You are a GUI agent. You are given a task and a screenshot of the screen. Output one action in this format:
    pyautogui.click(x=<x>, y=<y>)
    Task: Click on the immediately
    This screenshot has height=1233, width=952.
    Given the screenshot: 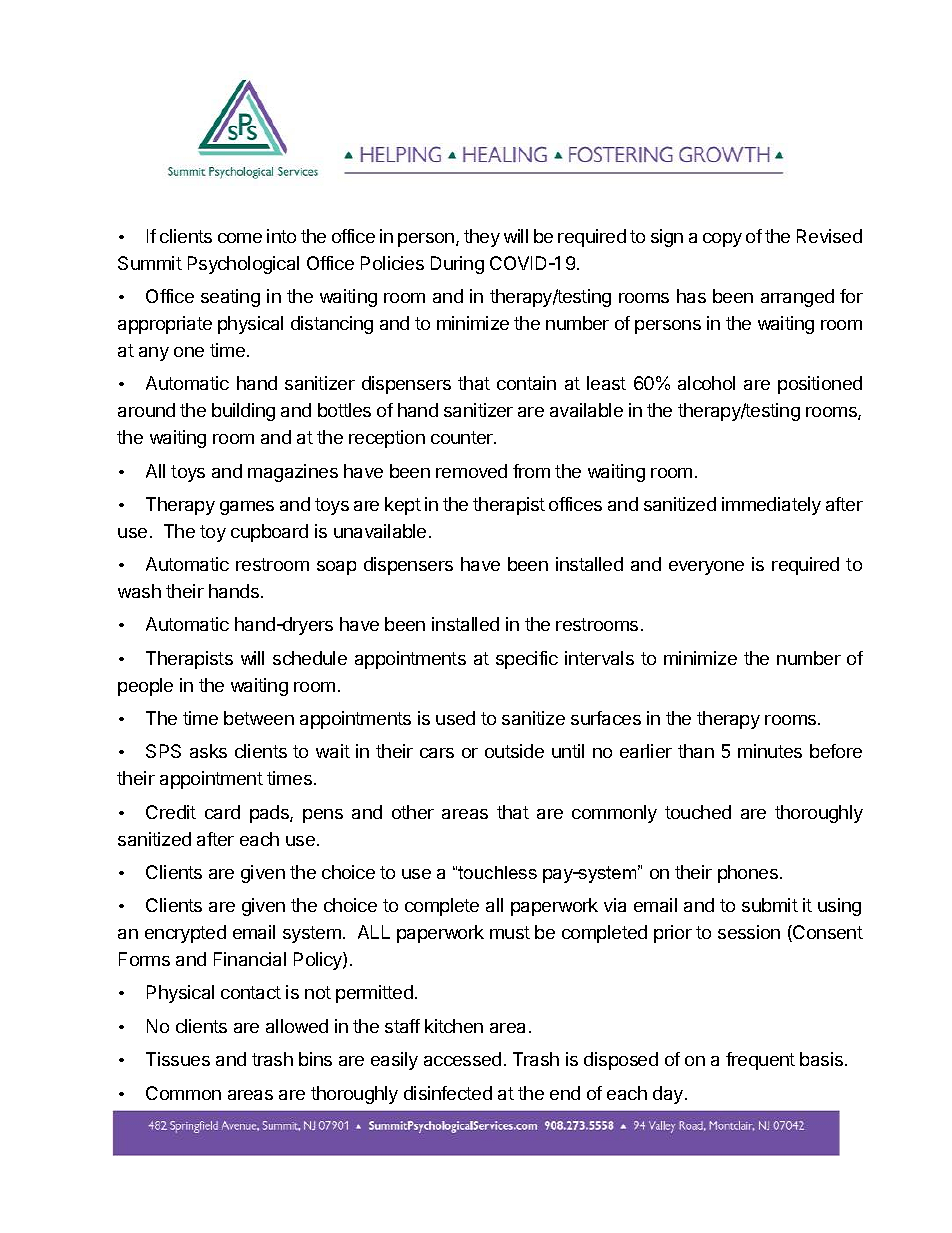 What is the action you would take?
    pyautogui.click(x=771, y=506)
